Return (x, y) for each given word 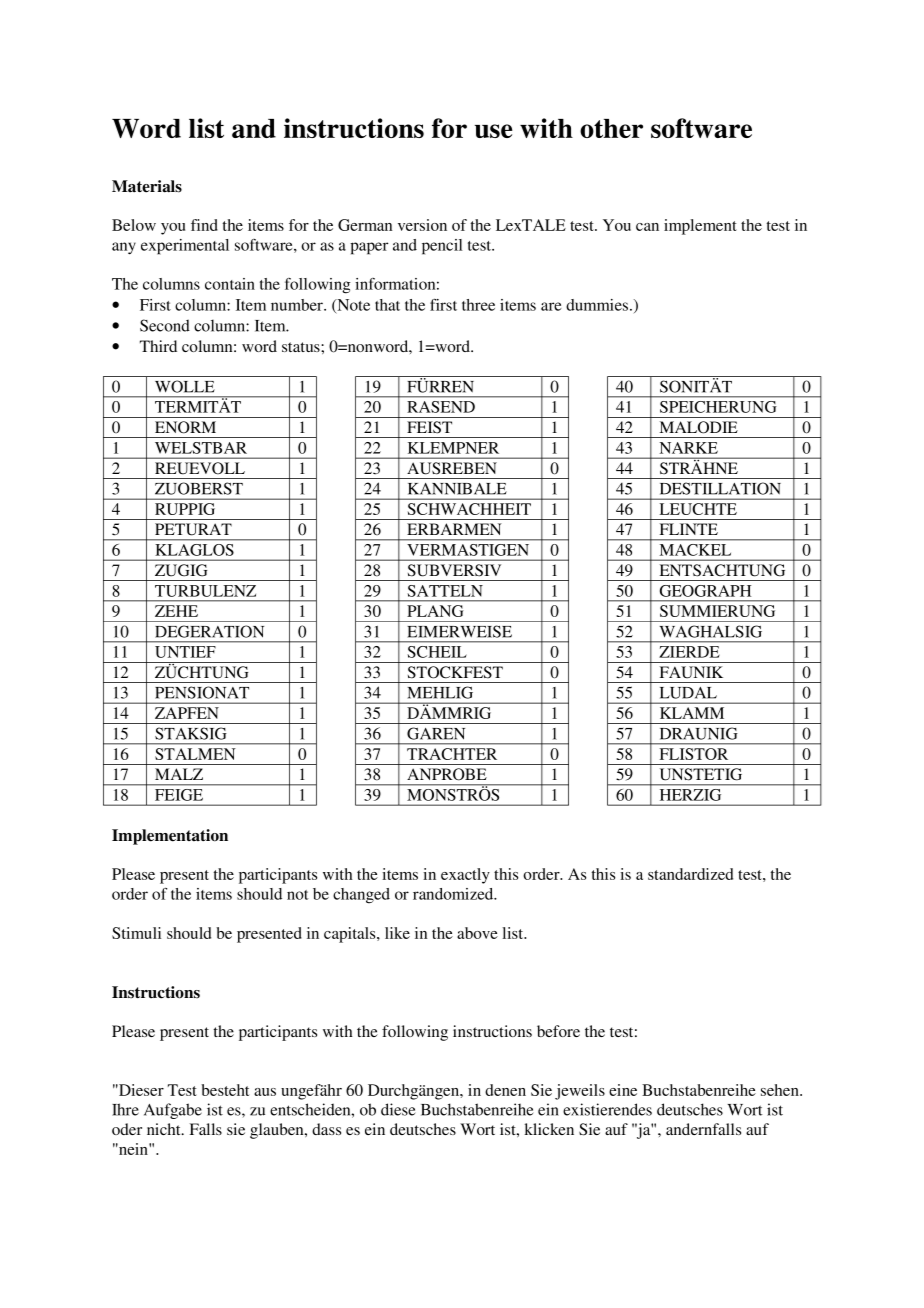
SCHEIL (437, 652)
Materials (147, 186)
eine (623, 1090)
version (422, 225)
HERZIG (690, 795)
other (611, 128)
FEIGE (179, 795)
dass (326, 1129)
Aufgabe (173, 1111)
